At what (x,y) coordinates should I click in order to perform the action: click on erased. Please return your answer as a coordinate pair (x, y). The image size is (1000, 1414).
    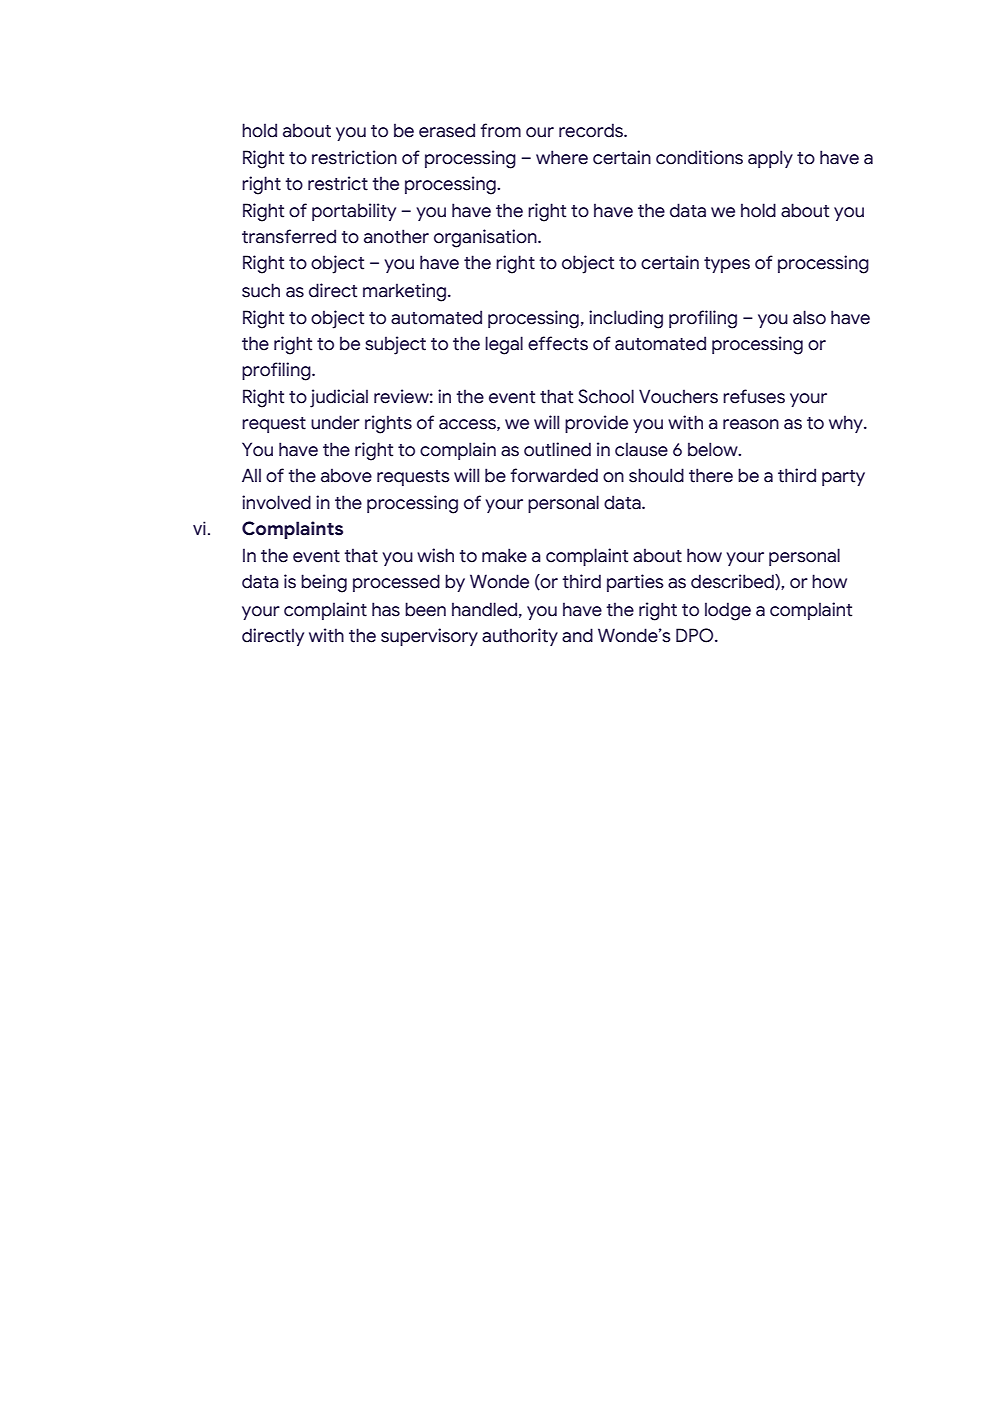
    Looking at the image, I should click on (447, 130).
